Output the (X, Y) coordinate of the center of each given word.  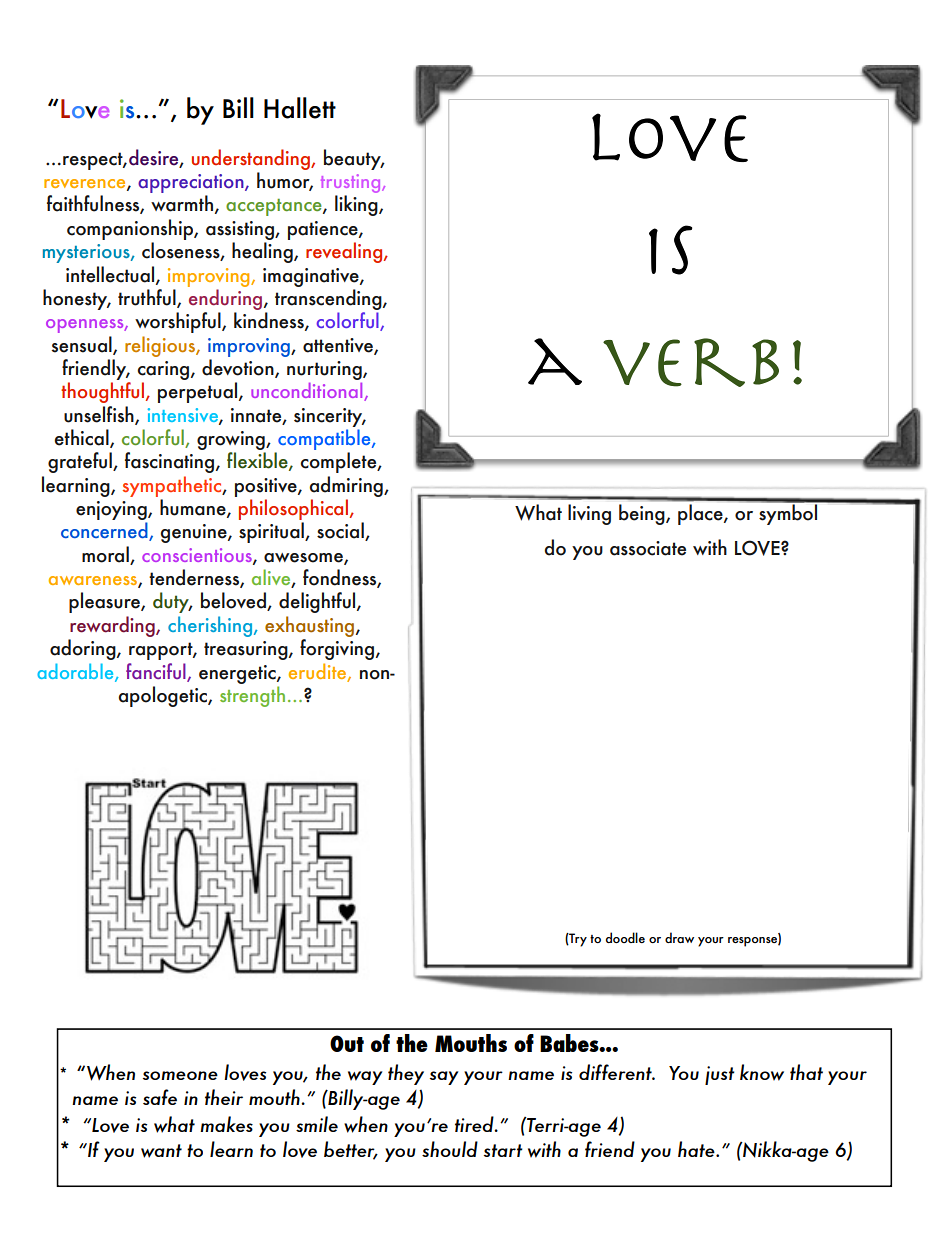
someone (180, 1075)
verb (691, 362)
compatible (325, 439)
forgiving (338, 649)
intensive (184, 416)
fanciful (157, 672)
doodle (625, 937)
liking (357, 205)
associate (648, 548)
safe (160, 1097)
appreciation (192, 183)
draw (679, 937)
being (643, 514)
